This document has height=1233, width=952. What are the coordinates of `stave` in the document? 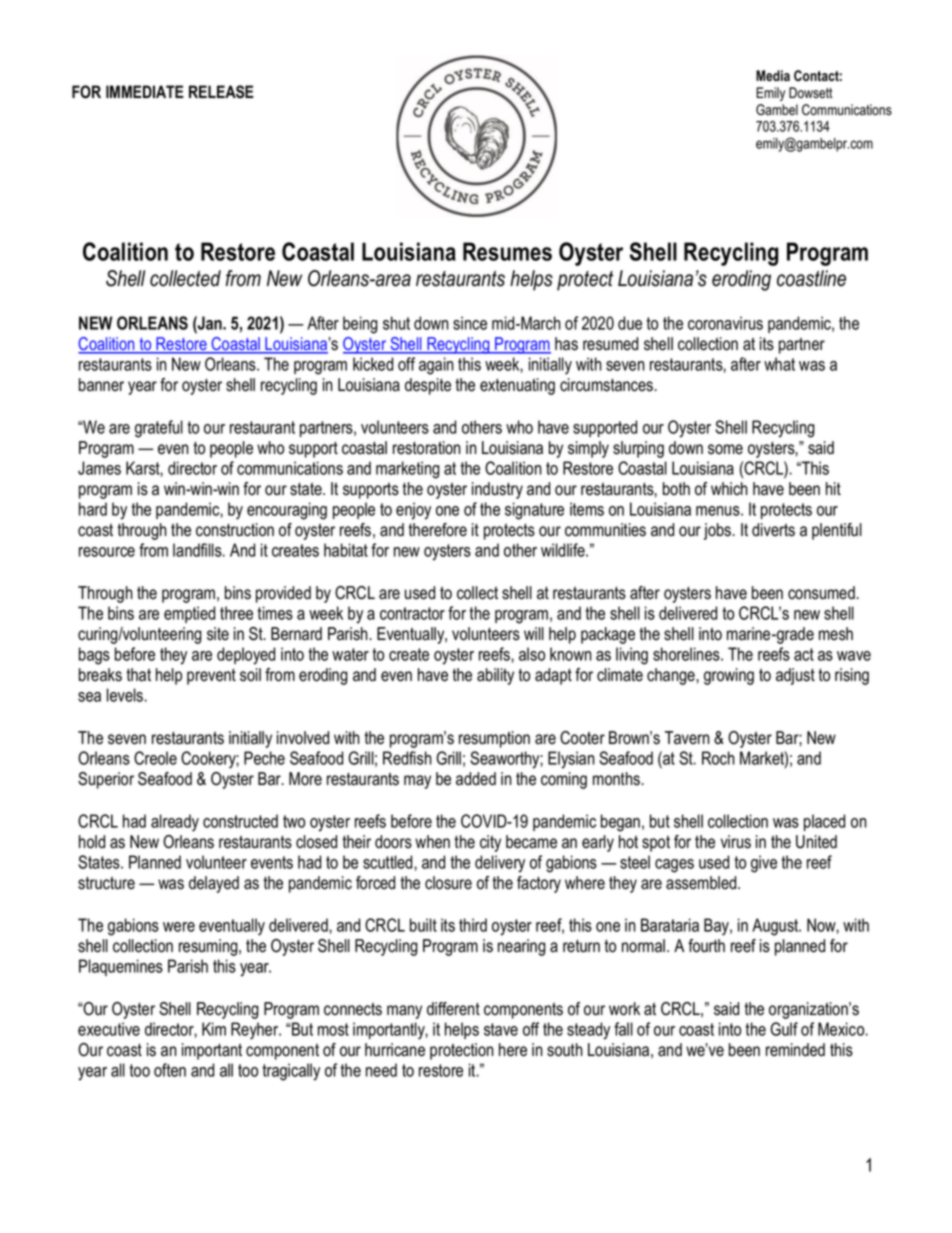 It's located at (501, 1029).
